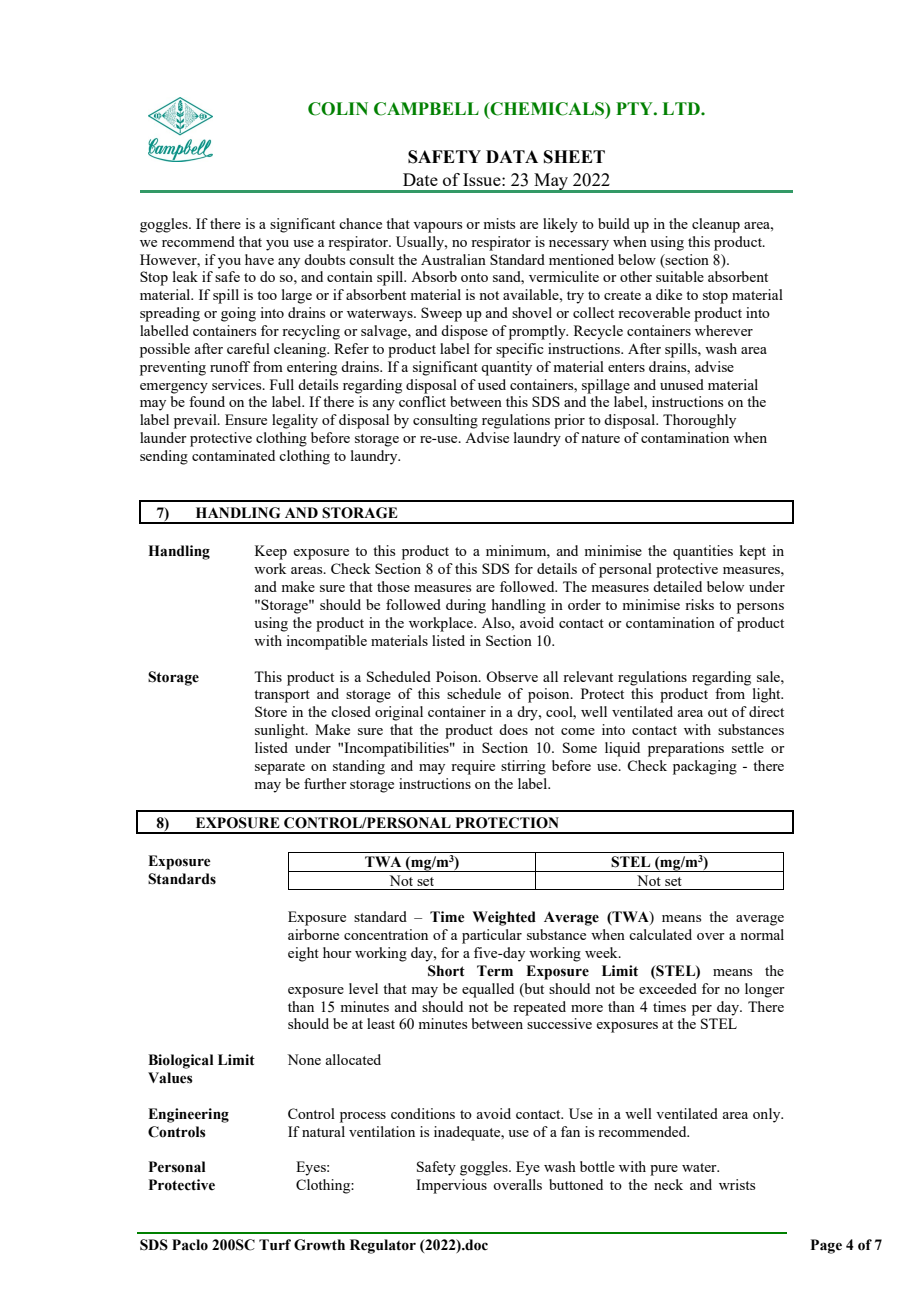 The height and width of the document is (1308, 924). I want to click on DATA, so click(512, 156).
